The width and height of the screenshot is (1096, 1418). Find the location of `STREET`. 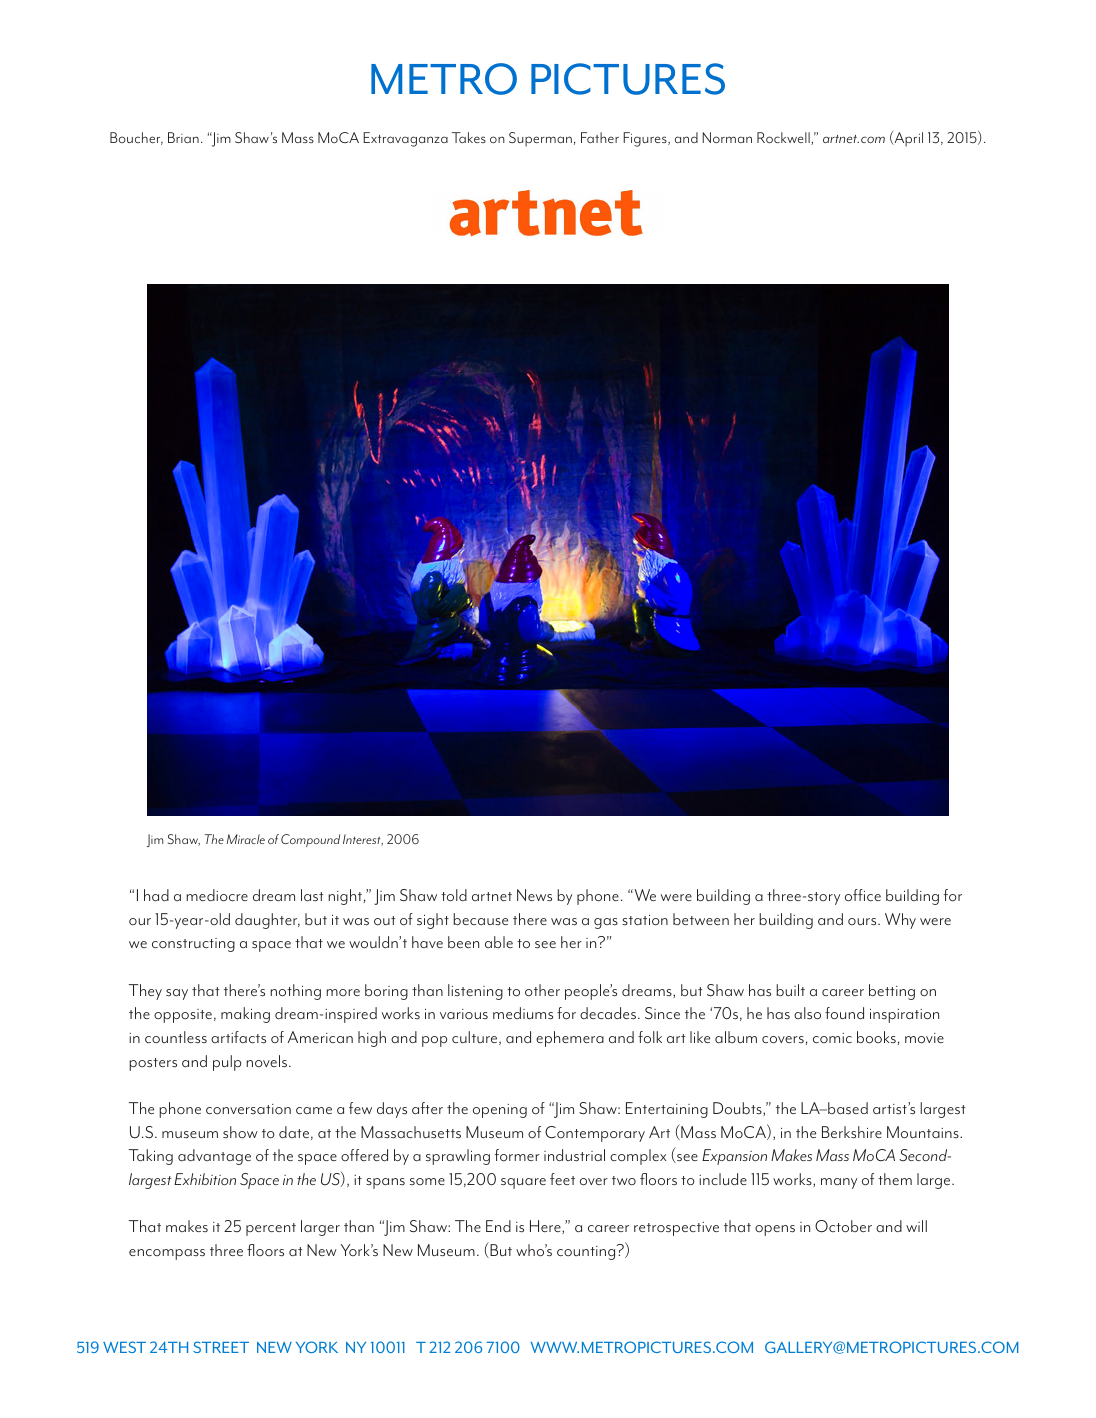

STREET is located at coordinates (221, 1347).
